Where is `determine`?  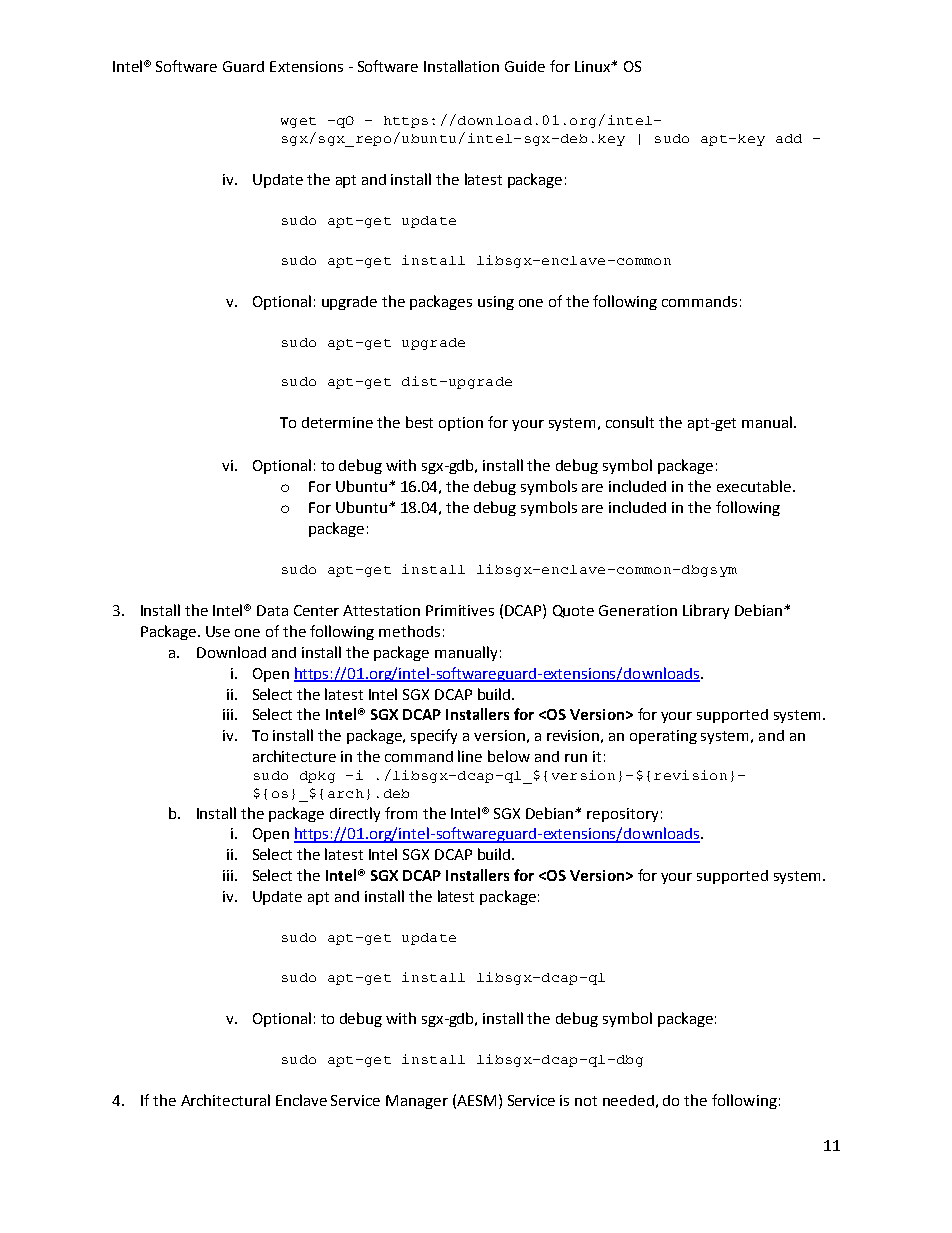 determine is located at coordinates (337, 422).
